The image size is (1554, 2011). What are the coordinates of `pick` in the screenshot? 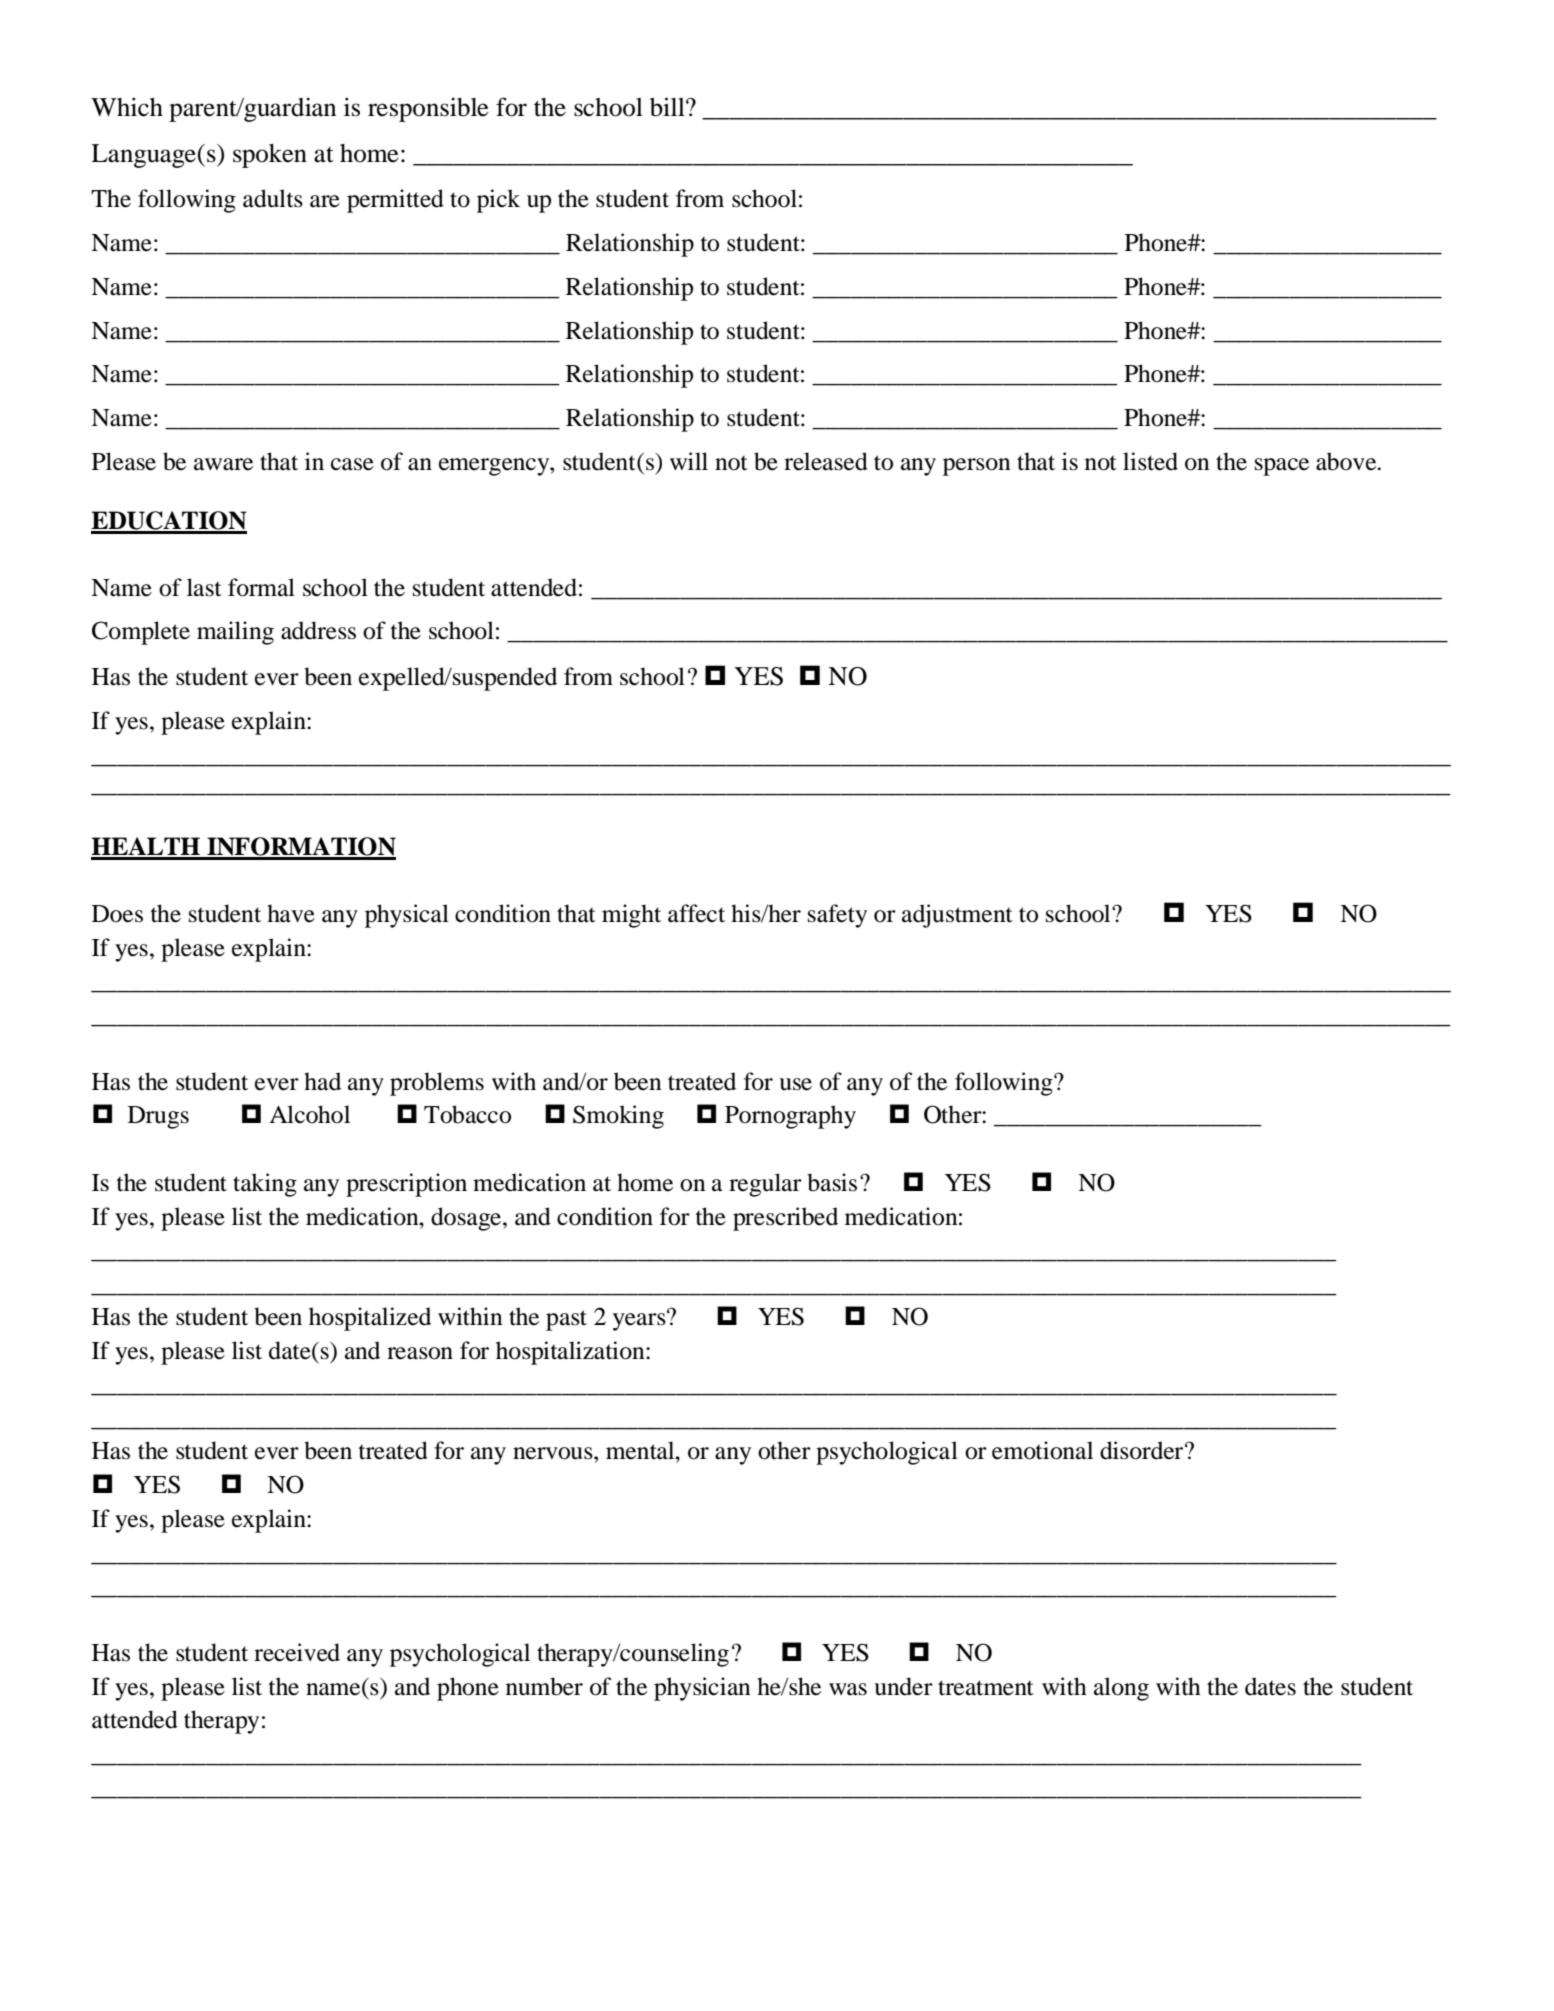 It's located at (498, 201).
